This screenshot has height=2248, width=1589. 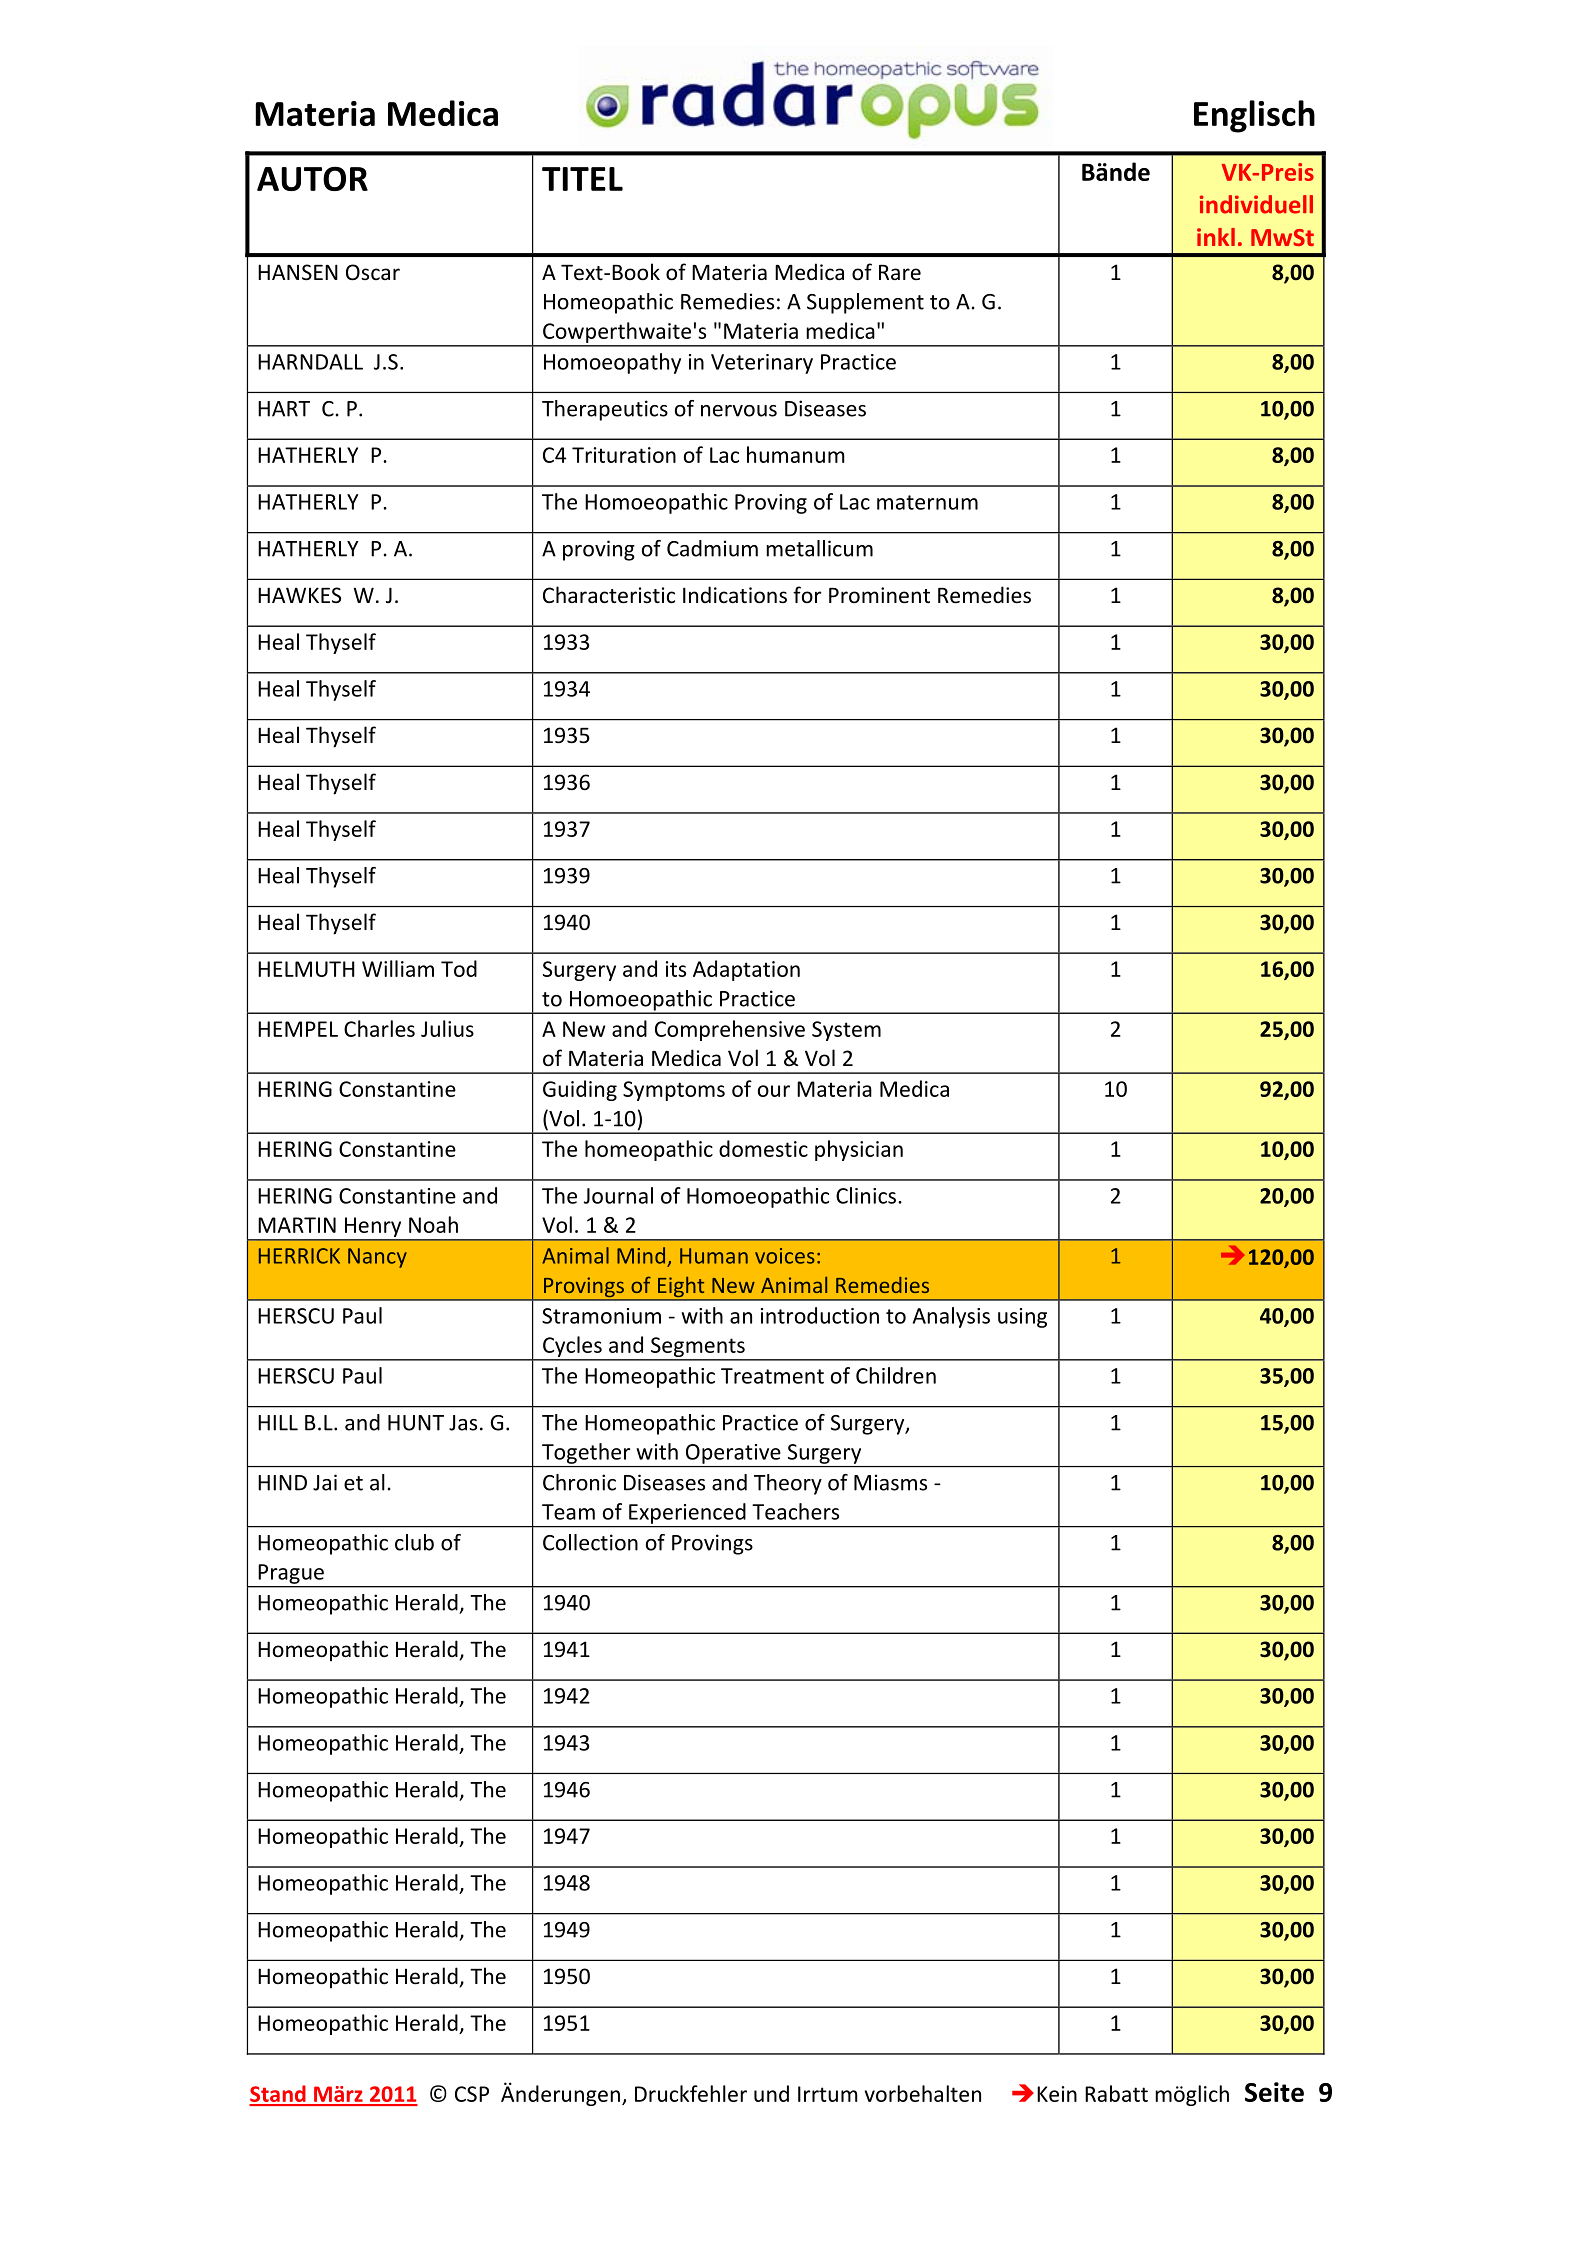 What do you see at coordinates (772, 1376) in the screenshot?
I see `Treatment` at bounding box center [772, 1376].
